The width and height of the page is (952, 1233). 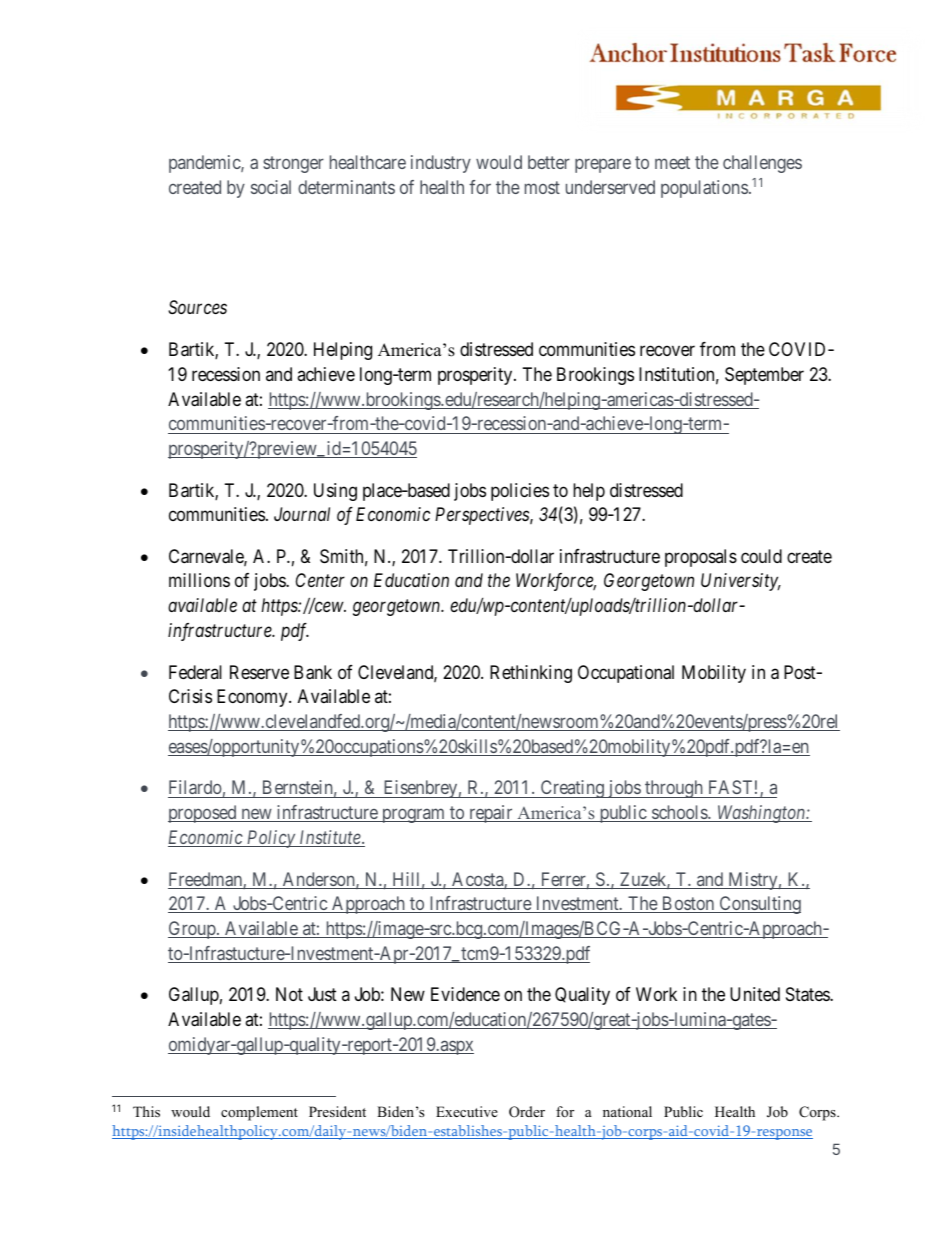 I want to click on Consulting, so click(x=759, y=905).
